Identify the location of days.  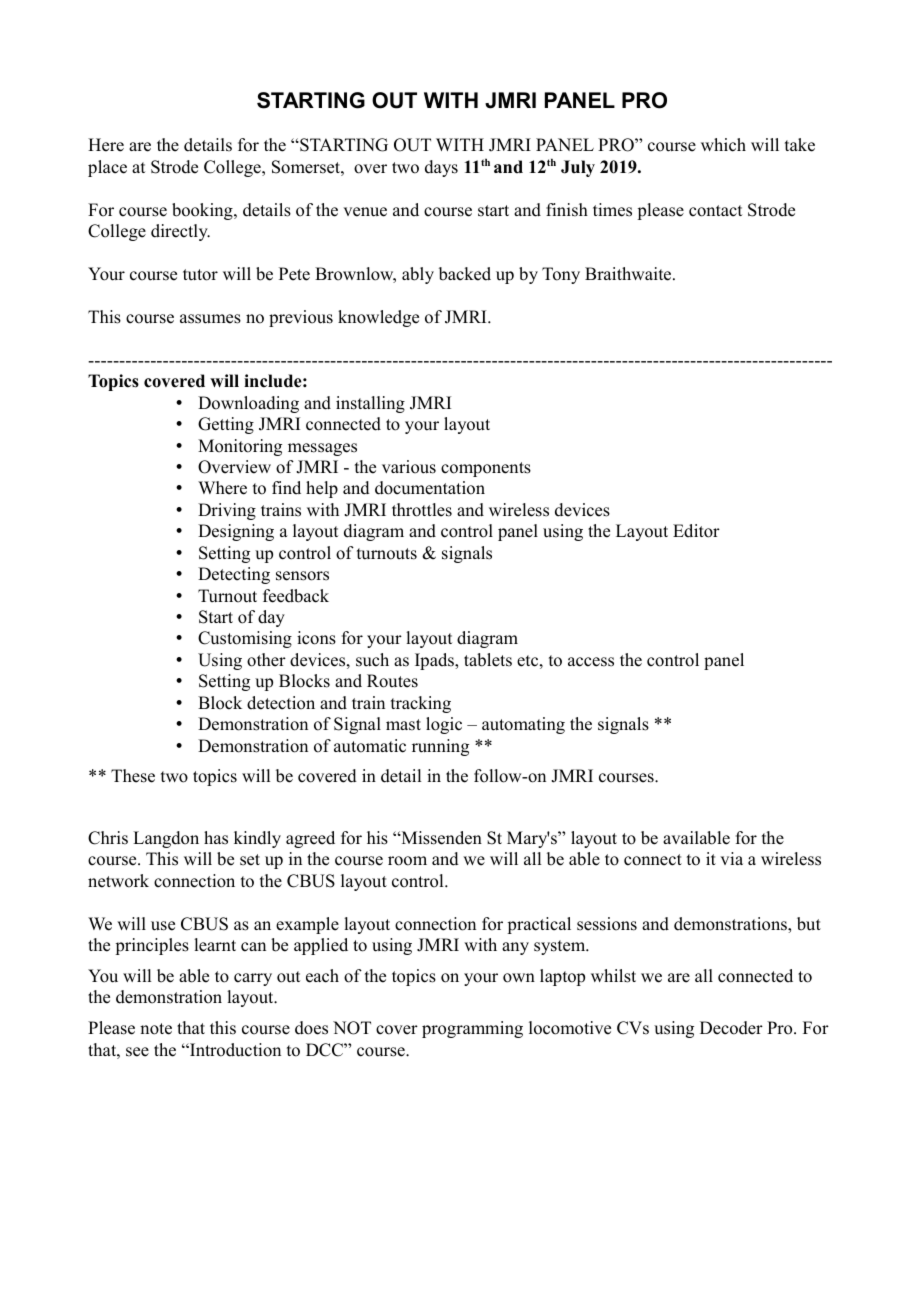
(441, 168).
